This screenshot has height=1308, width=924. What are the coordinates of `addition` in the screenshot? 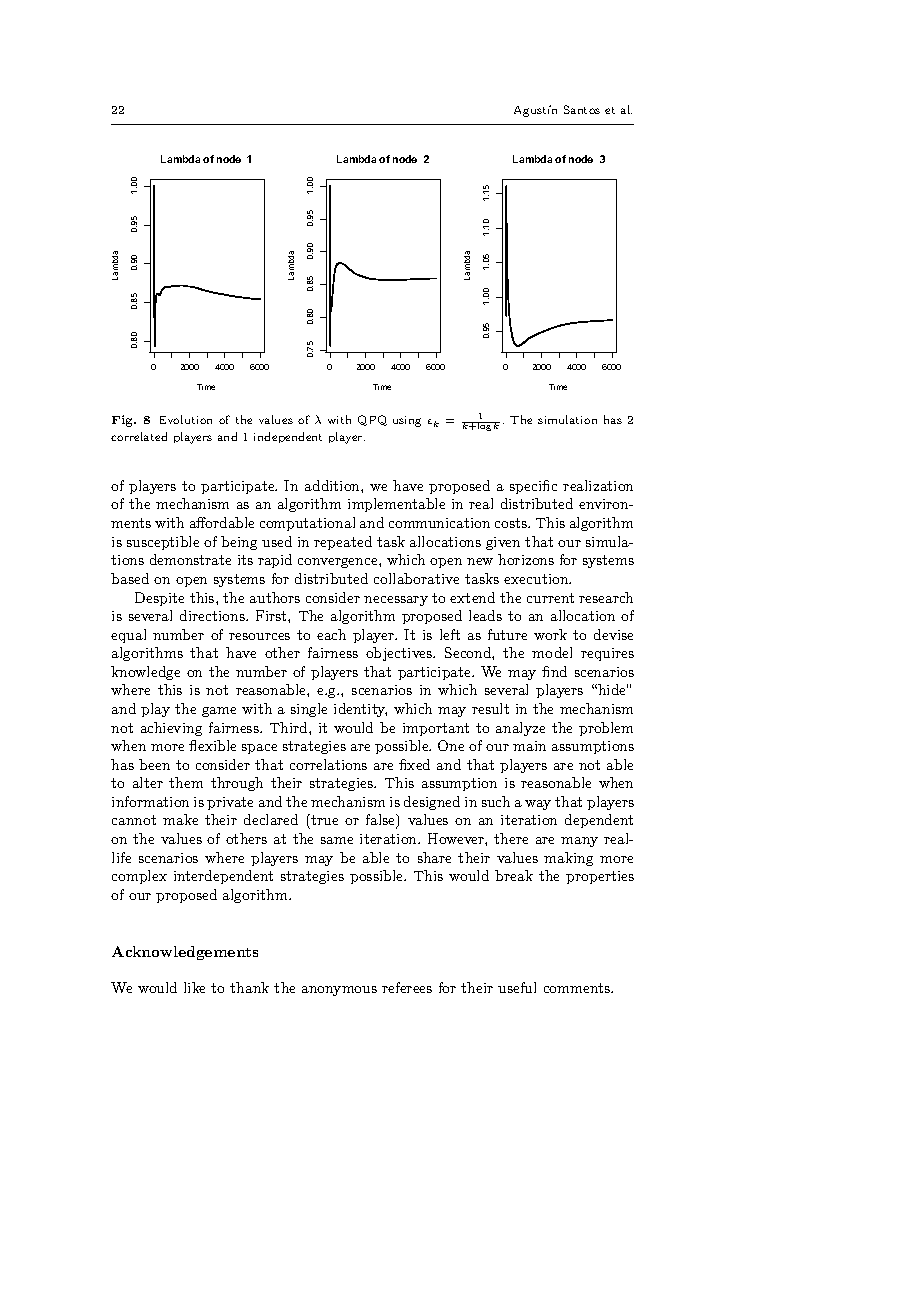 It's located at (333, 485).
